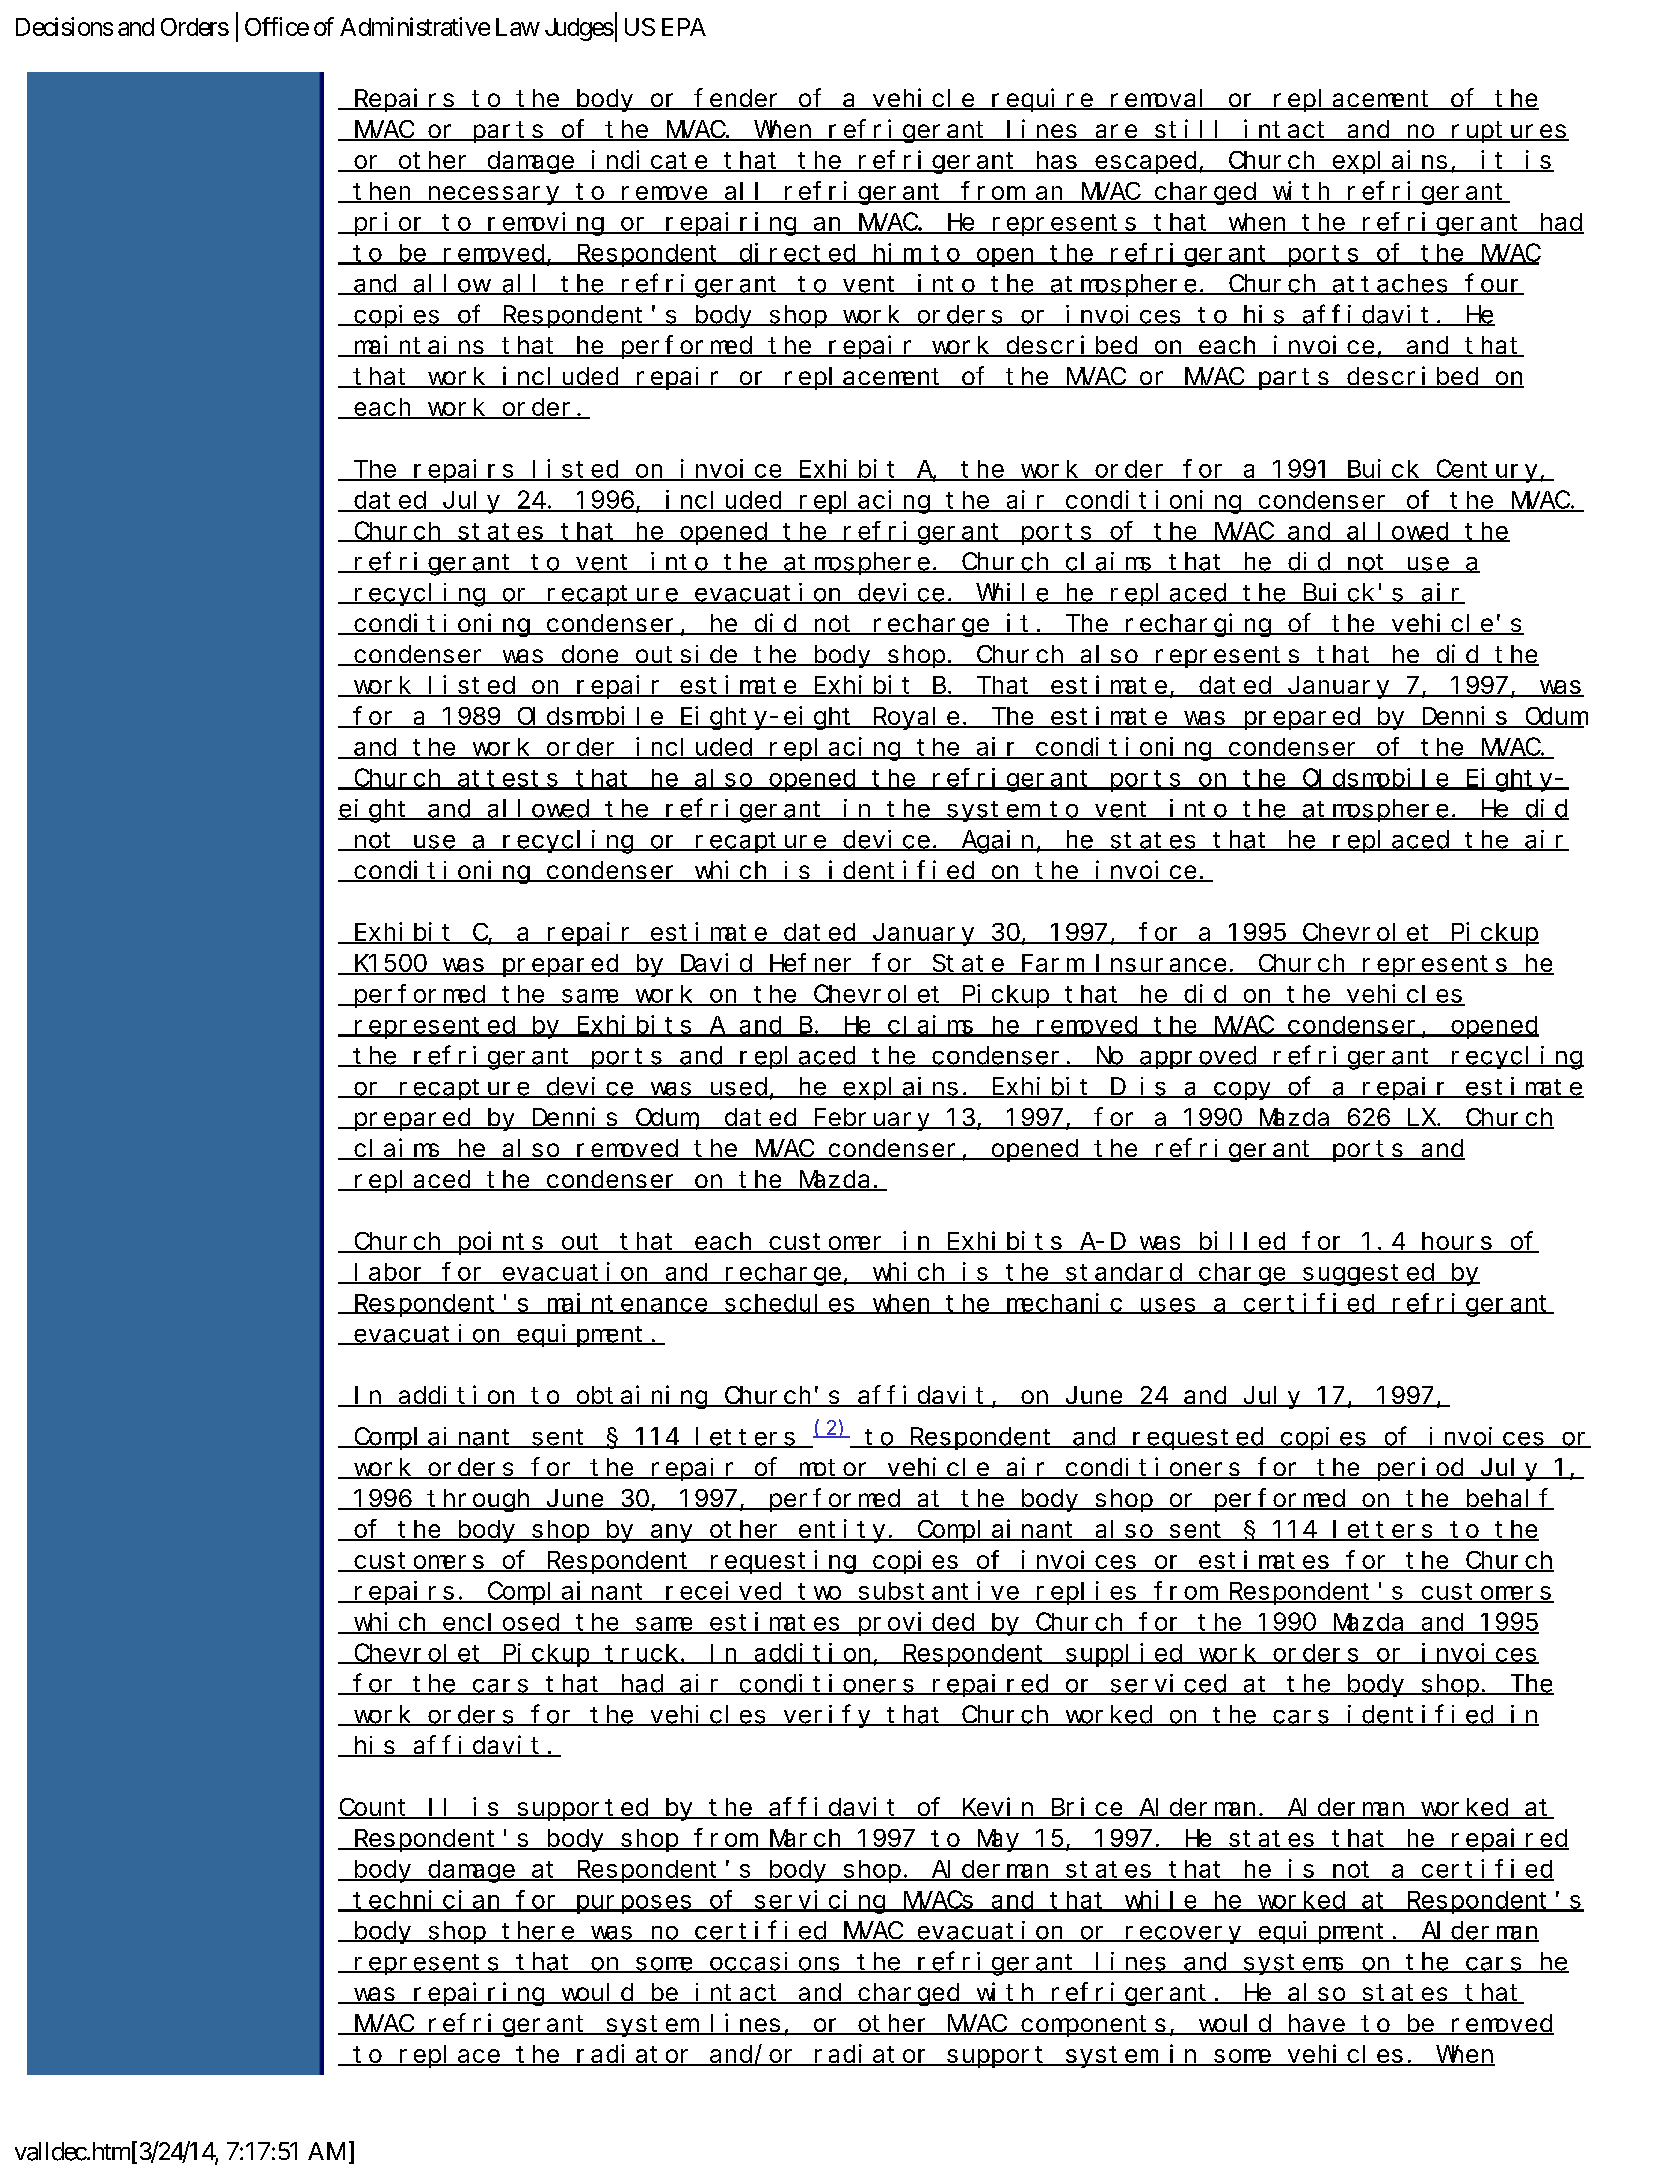 This screenshot has width=1680, height=2174. I want to click on done, so click(590, 655).
